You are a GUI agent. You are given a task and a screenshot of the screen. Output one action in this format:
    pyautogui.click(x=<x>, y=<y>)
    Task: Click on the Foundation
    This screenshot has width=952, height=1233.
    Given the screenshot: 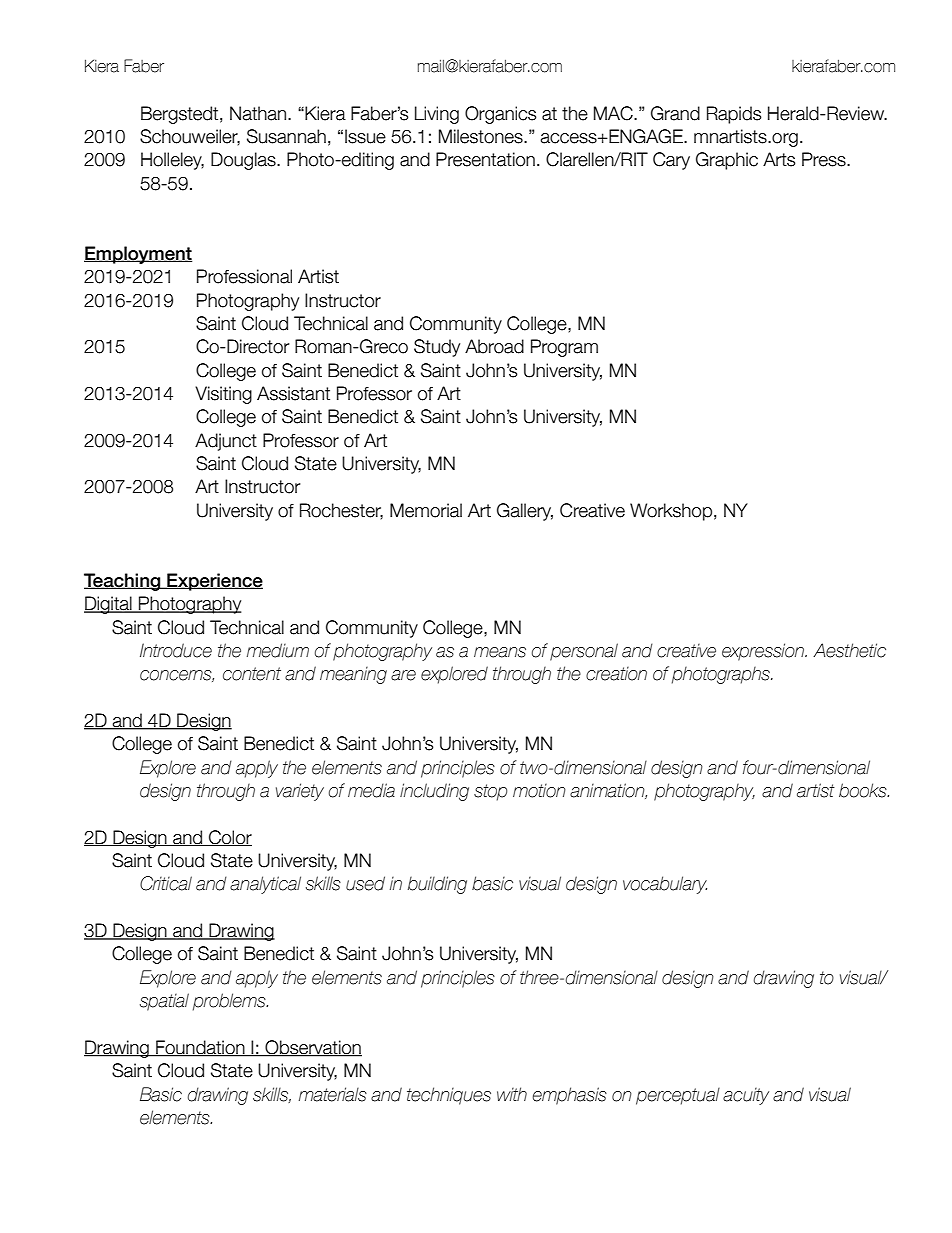 What is the action you would take?
    pyautogui.click(x=200, y=1048)
